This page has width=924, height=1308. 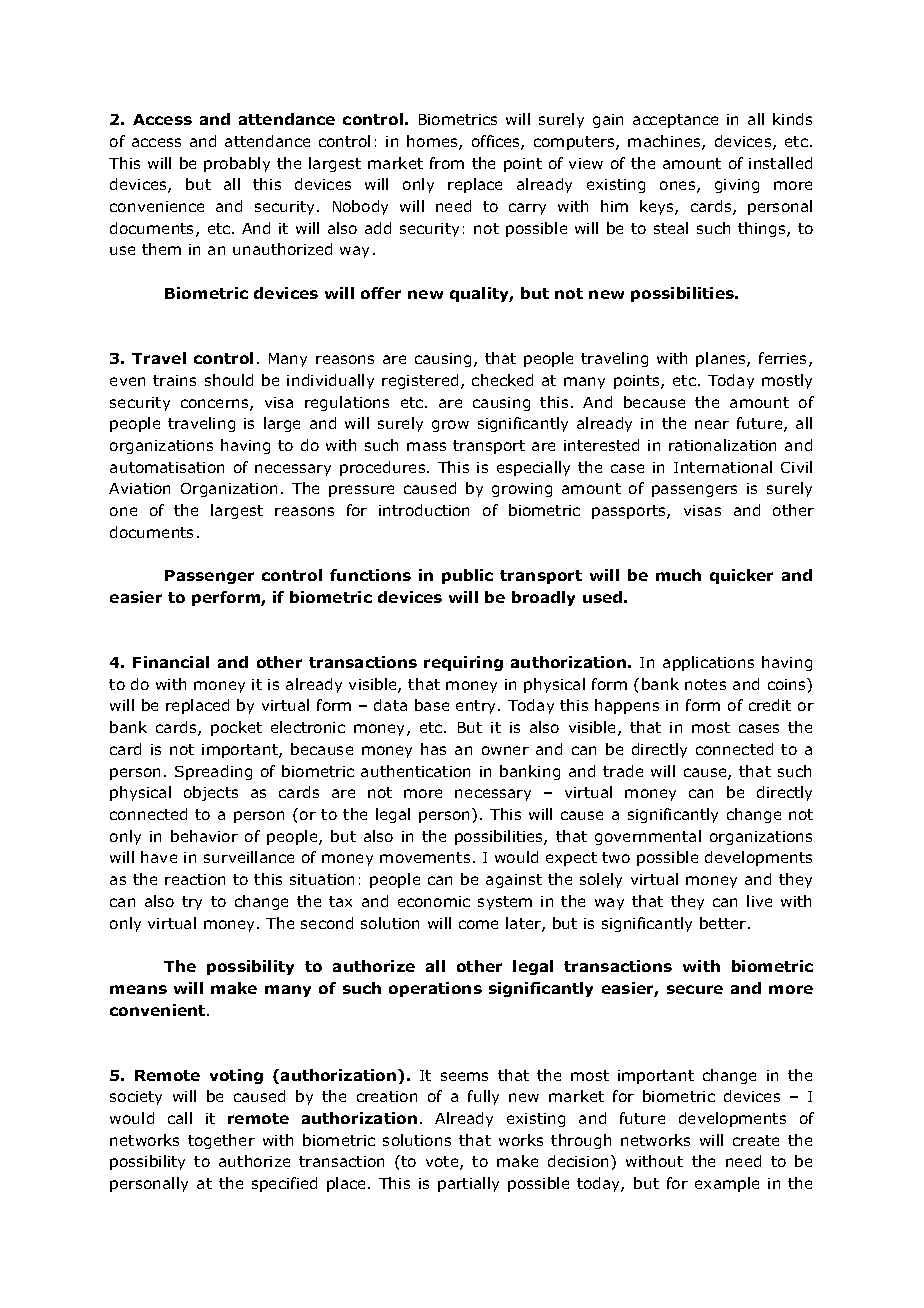 What do you see at coordinates (171, 662) in the page?
I see `Financial` at bounding box center [171, 662].
